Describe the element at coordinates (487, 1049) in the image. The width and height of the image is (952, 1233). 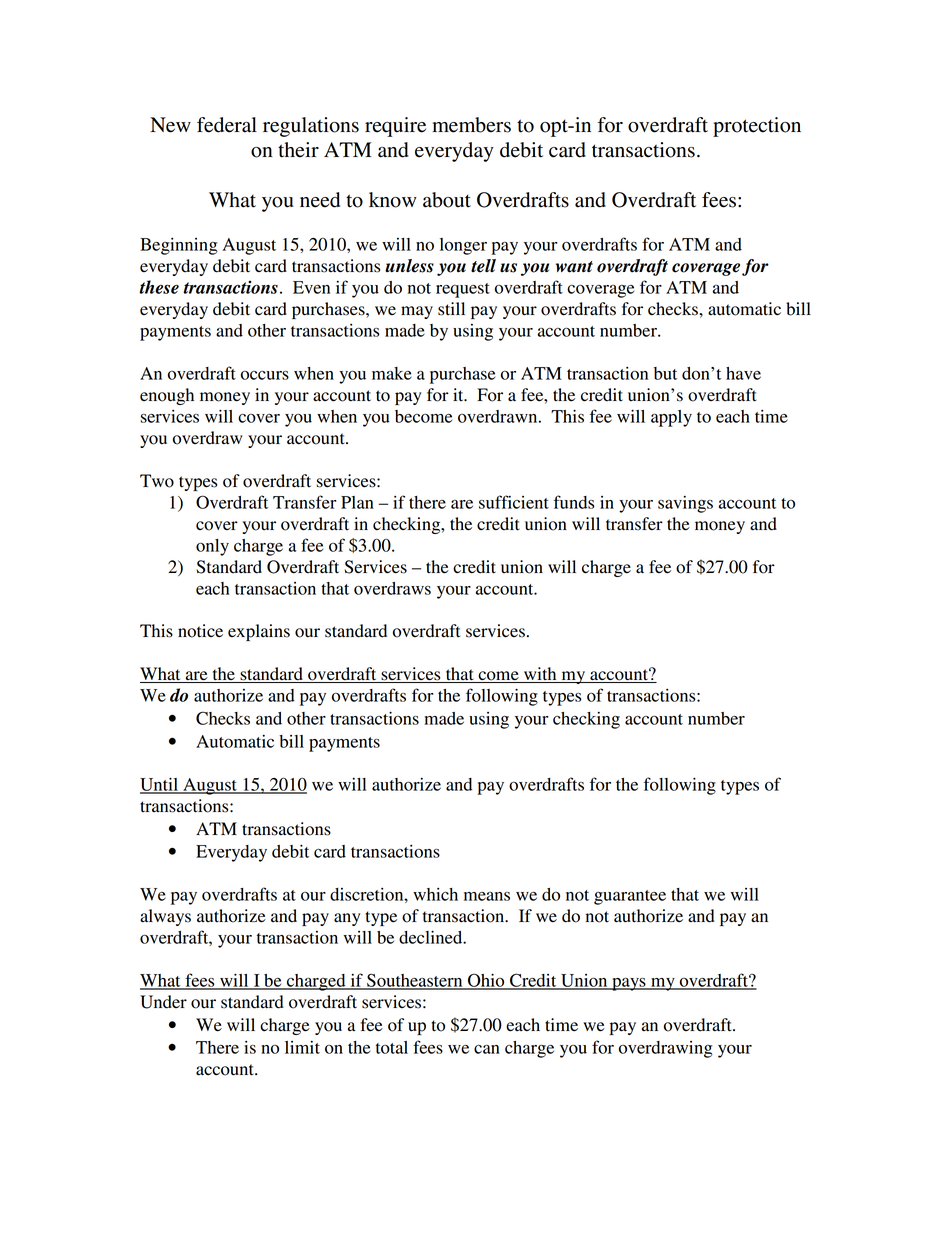
I see `can` at that location.
